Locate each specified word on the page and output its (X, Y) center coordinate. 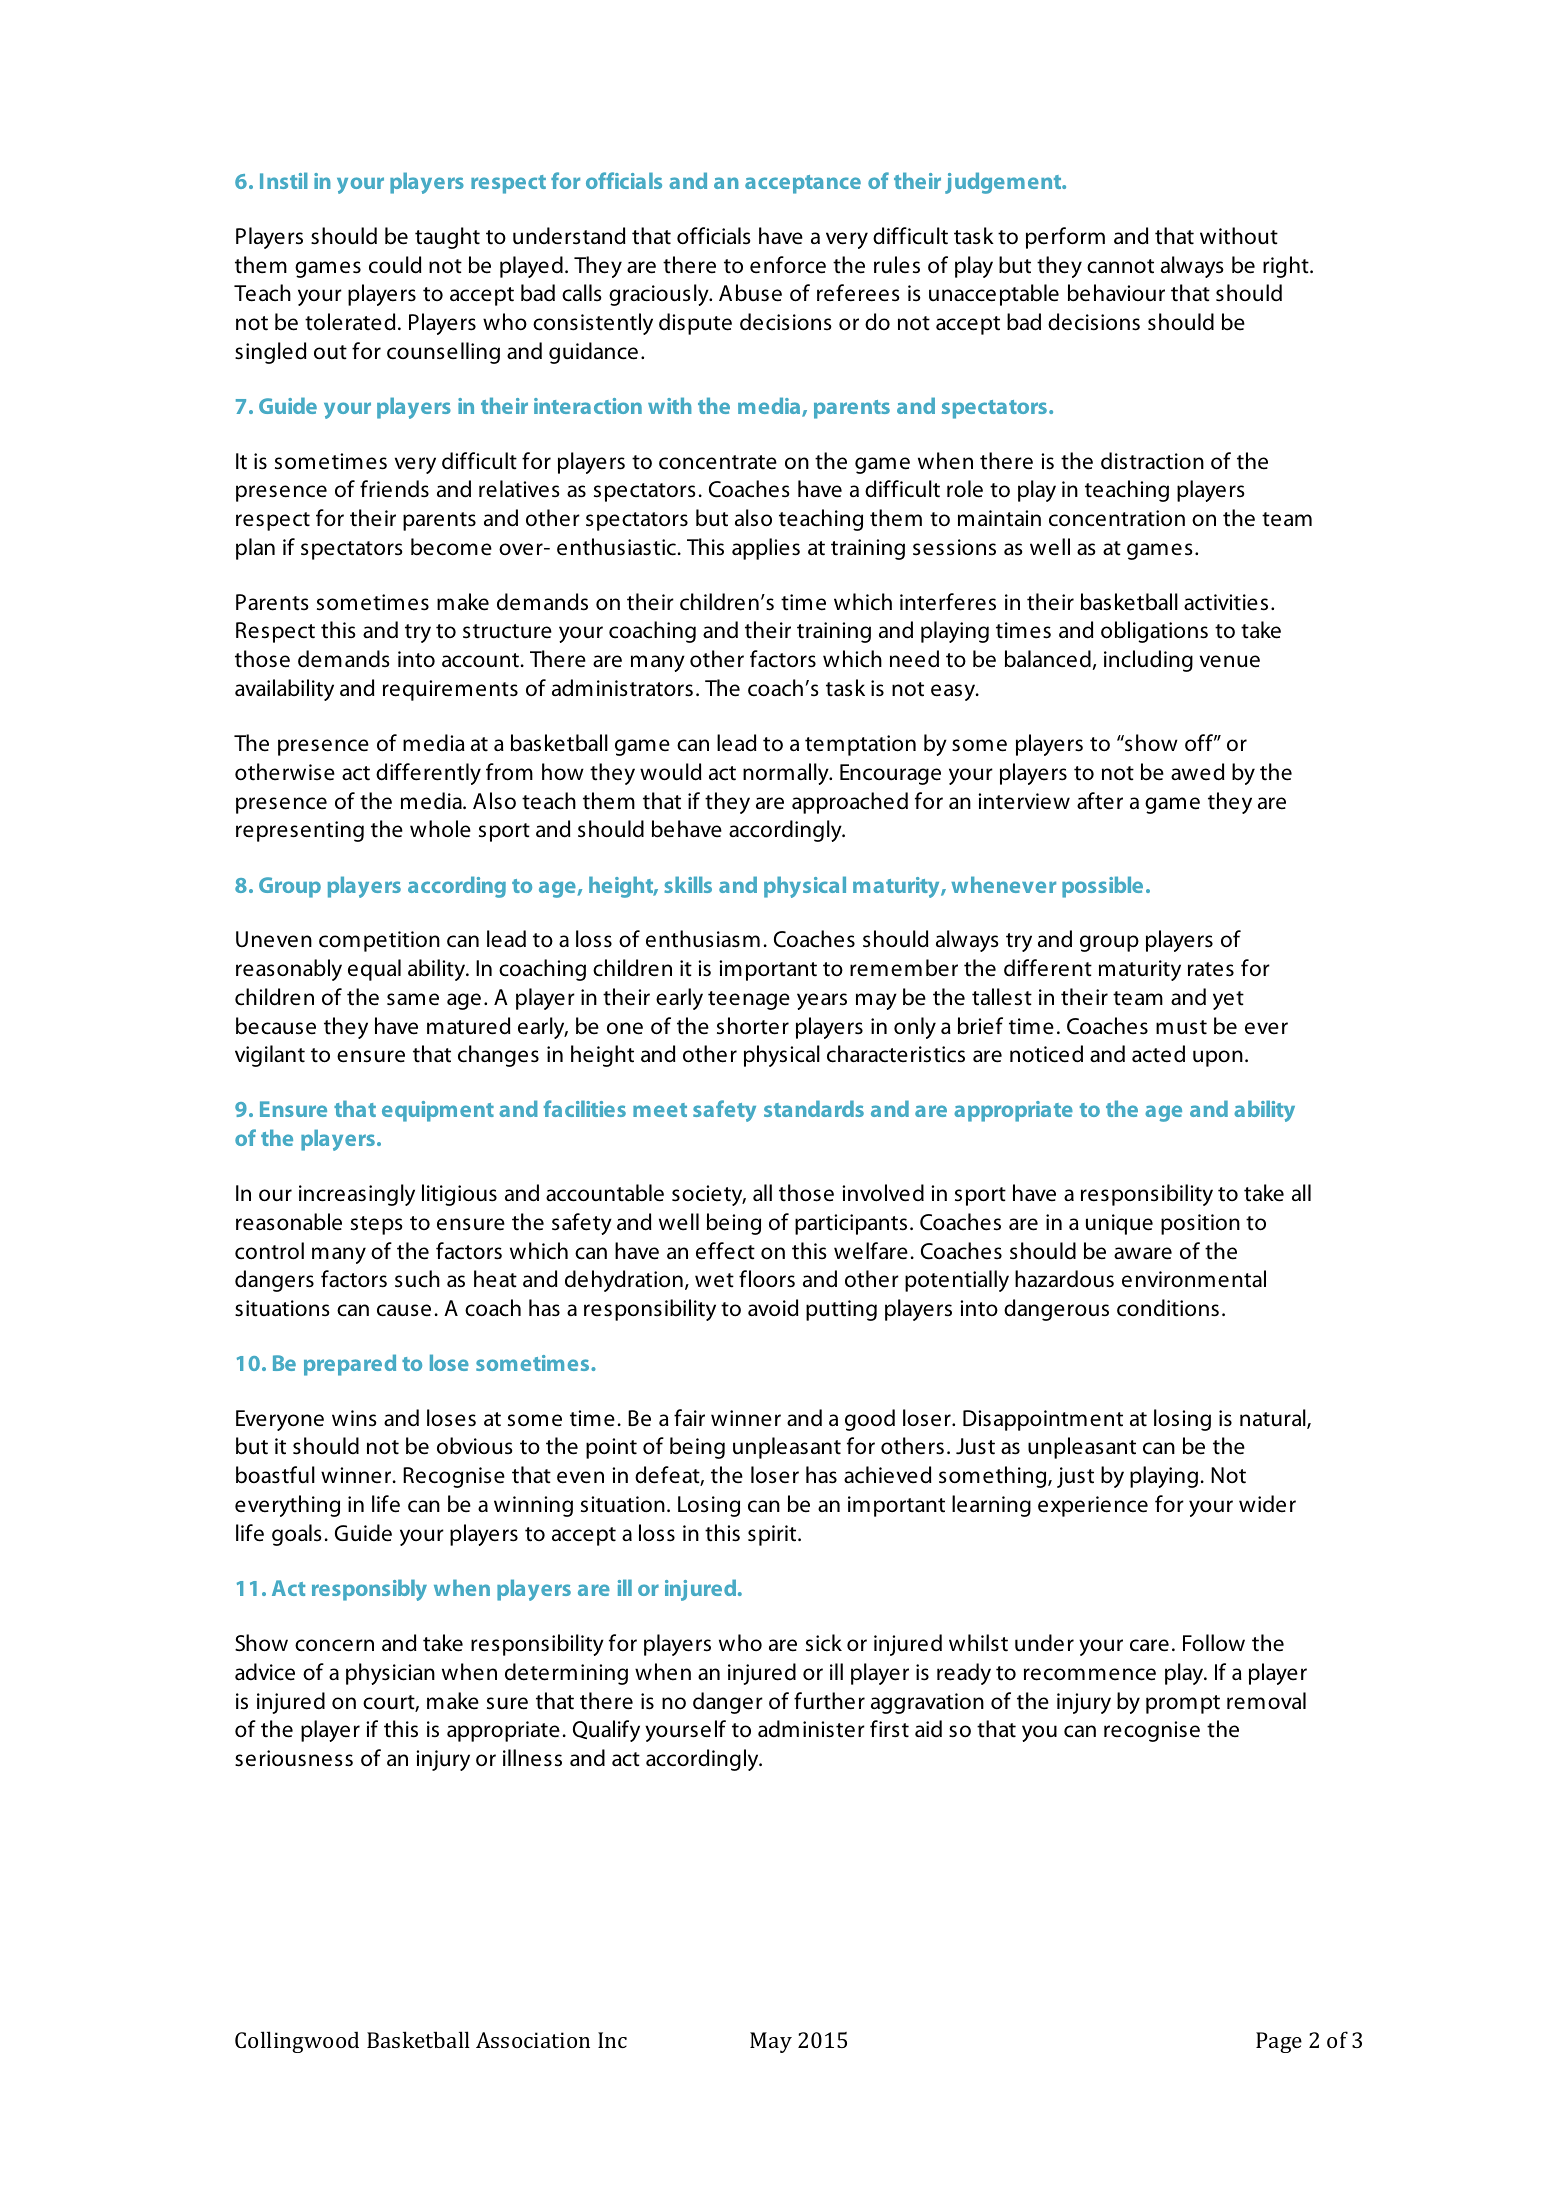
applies (766, 549)
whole (440, 829)
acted (1158, 1054)
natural (1274, 1419)
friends (394, 489)
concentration (1117, 518)
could (395, 265)
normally (787, 774)
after (1100, 801)
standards (814, 1108)
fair (689, 1417)
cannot (1120, 266)
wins (354, 1418)
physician (390, 1674)
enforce (788, 265)
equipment (438, 1111)
